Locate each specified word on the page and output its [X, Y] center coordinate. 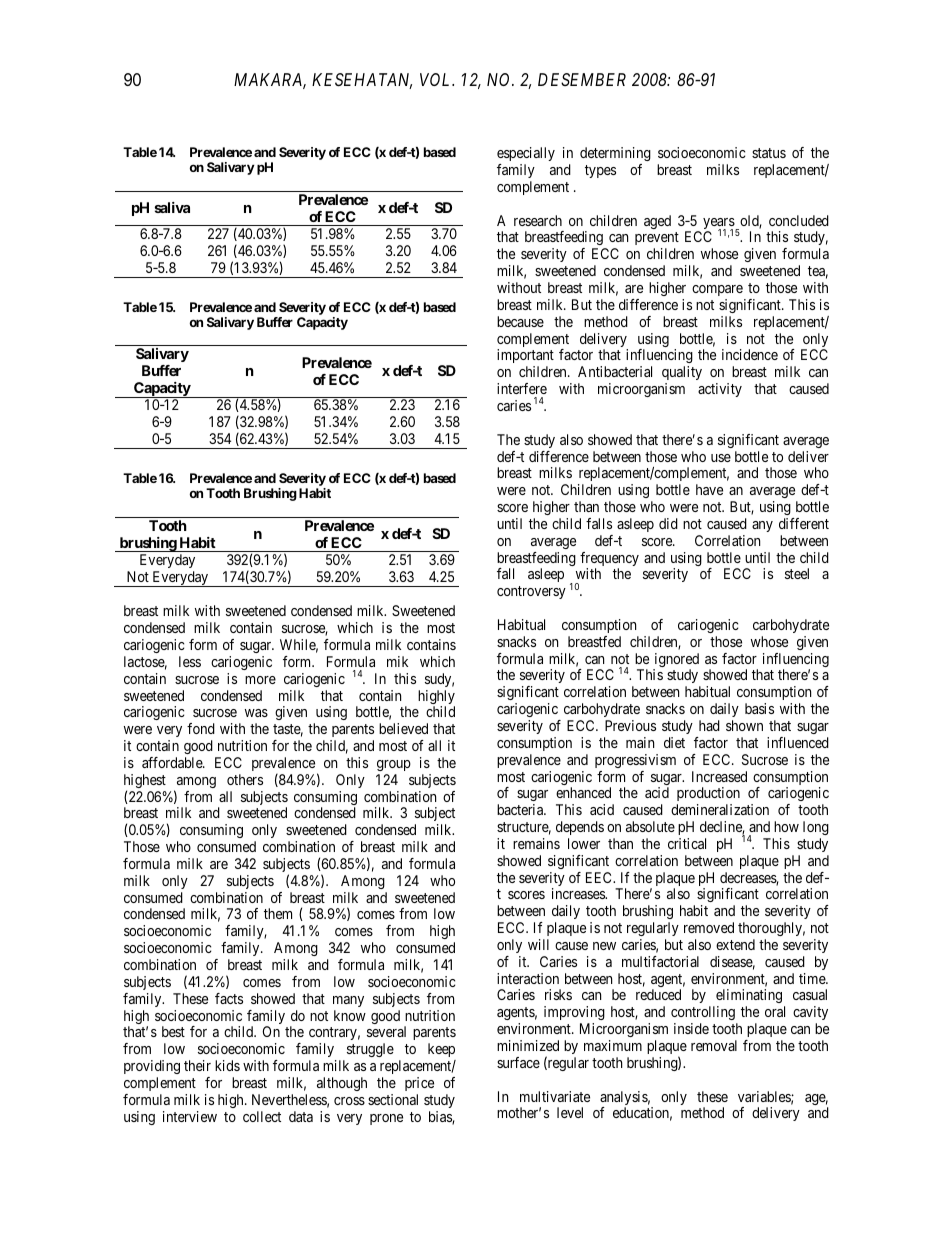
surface [518, 1062]
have [709, 489]
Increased [719, 776]
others [245, 779]
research [538, 220]
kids [227, 1065]
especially [526, 154]
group [394, 765]
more [260, 680]
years [719, 225]
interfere [522, 388]
